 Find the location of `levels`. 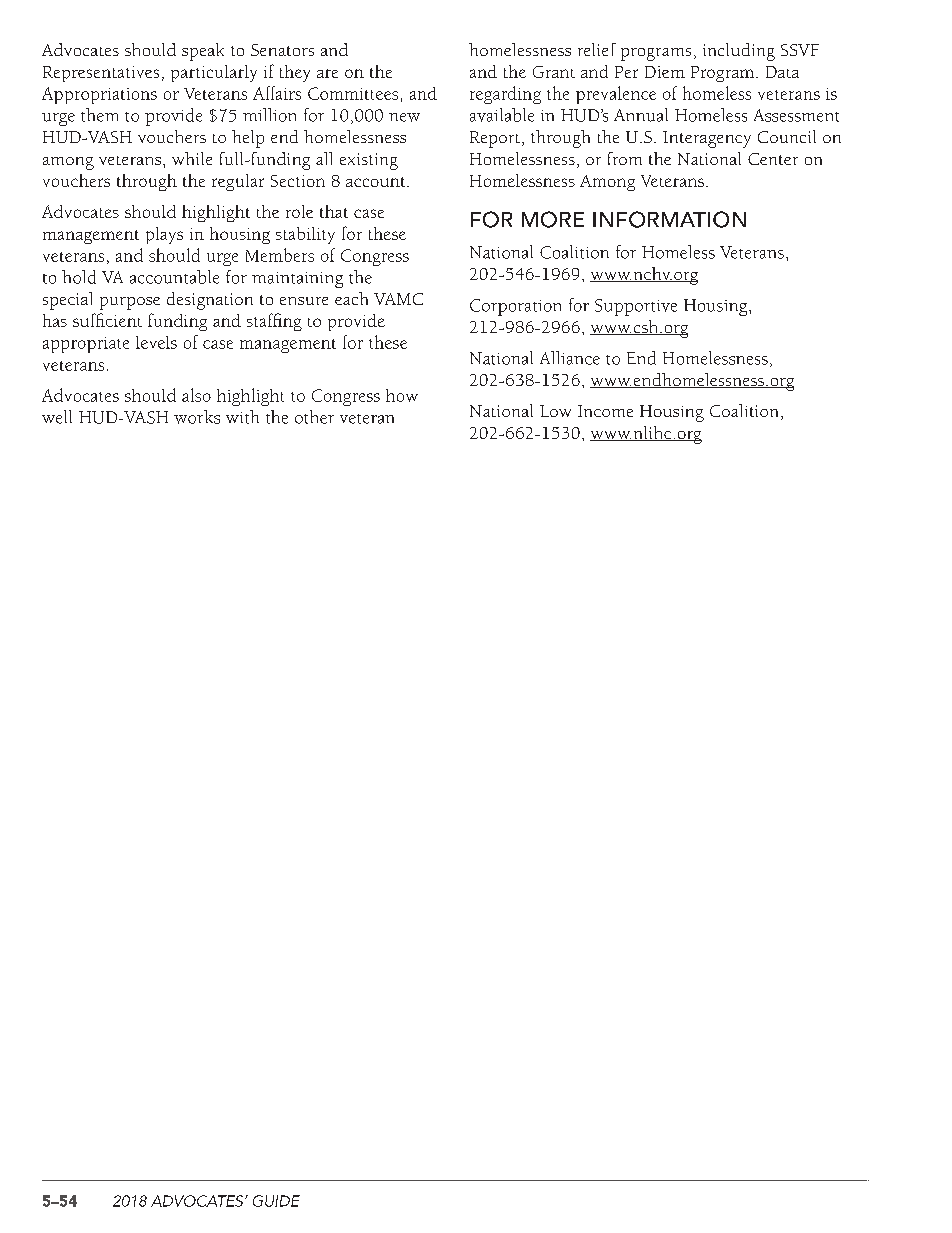

levels is located at coordinates (156, 342).
